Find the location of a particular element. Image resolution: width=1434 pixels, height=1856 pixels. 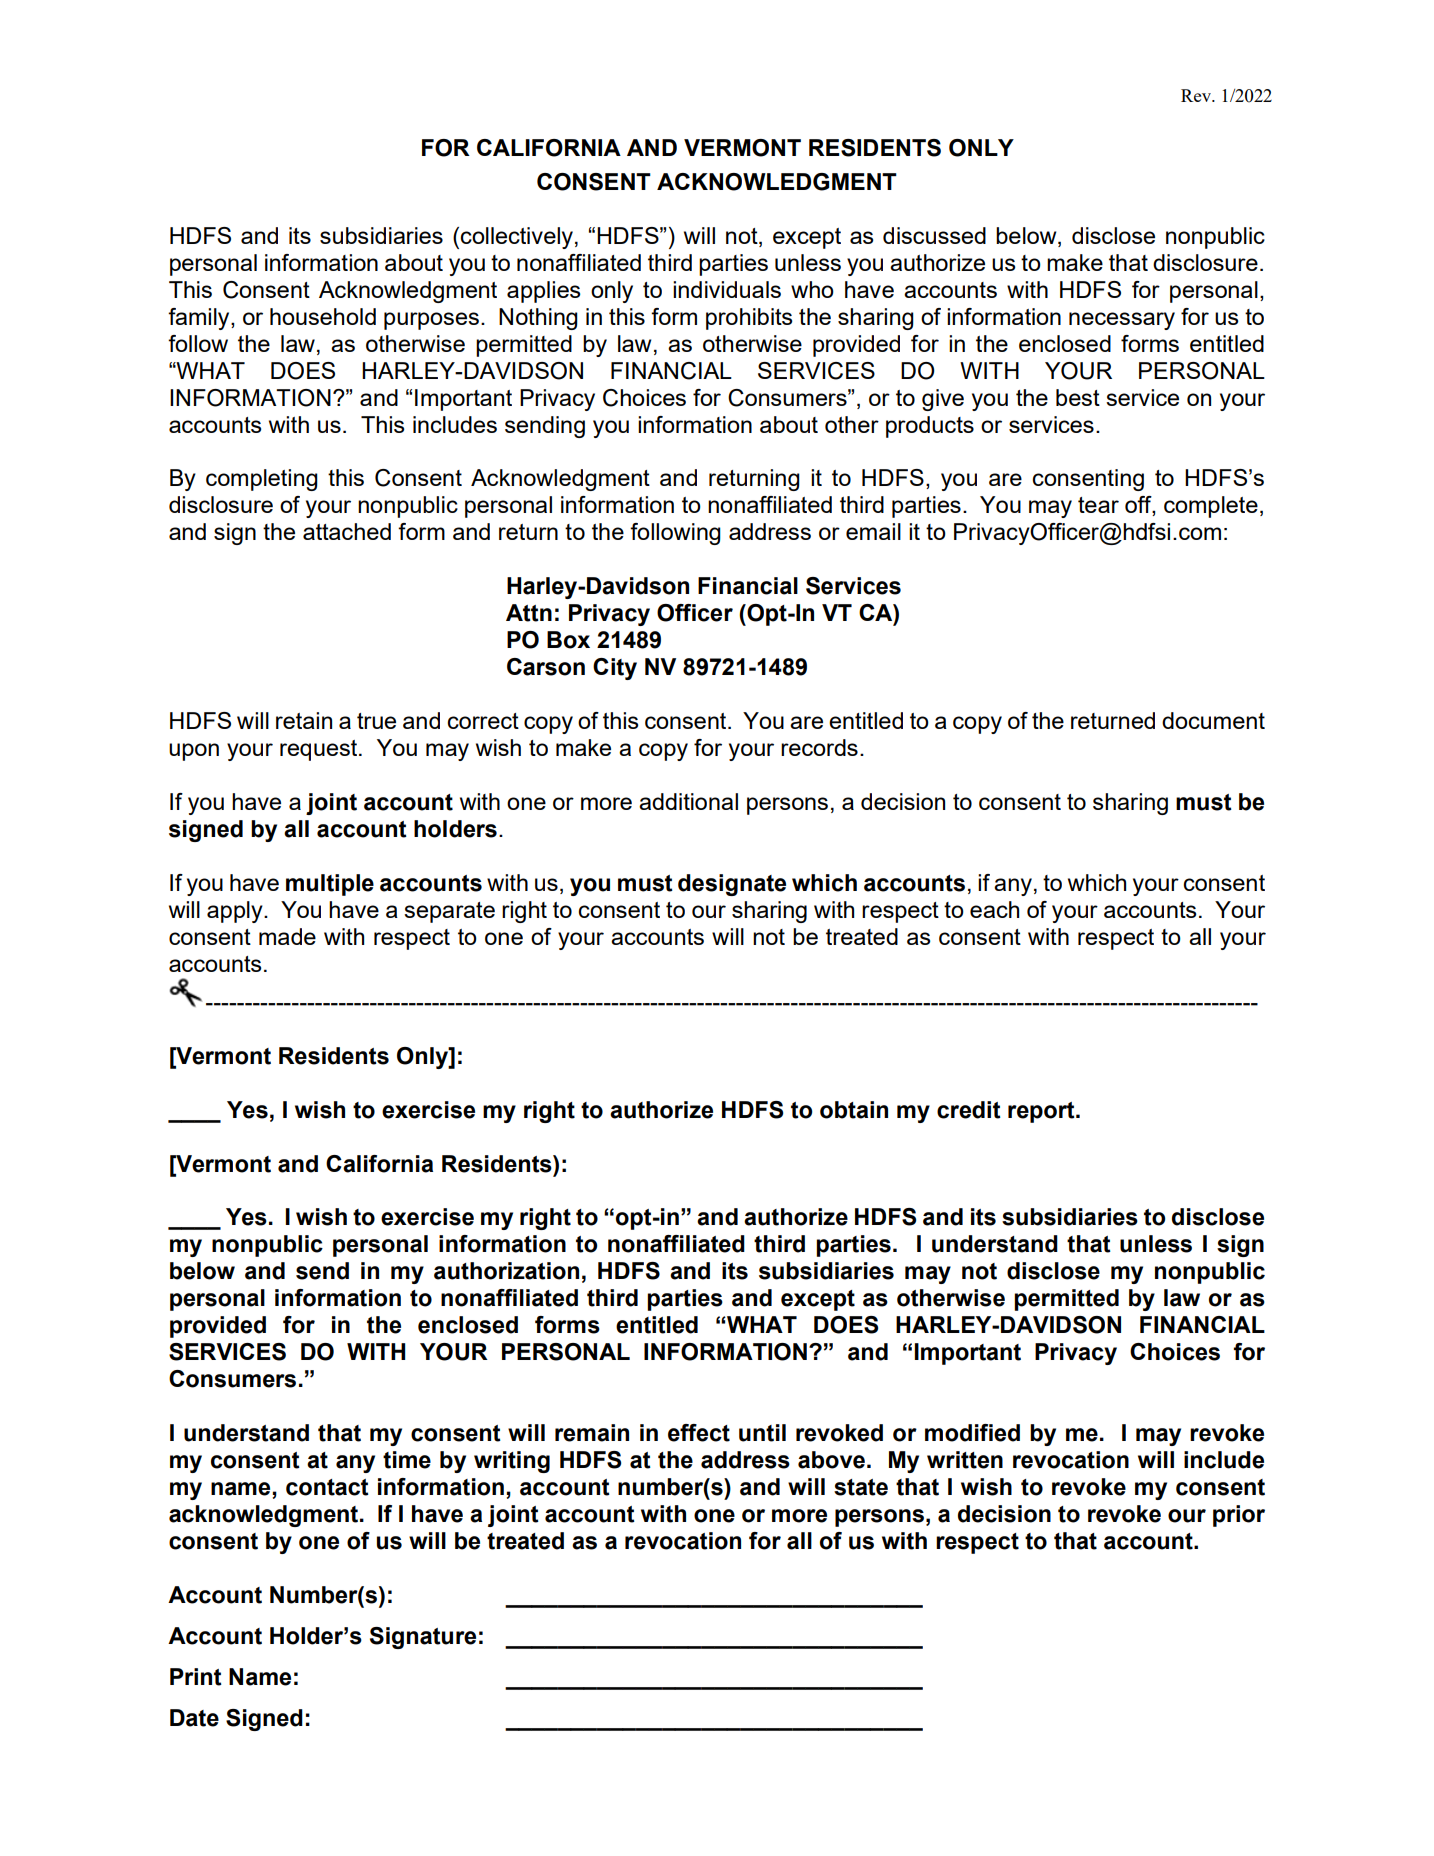

modified is located at coordinates (972, 1433).
